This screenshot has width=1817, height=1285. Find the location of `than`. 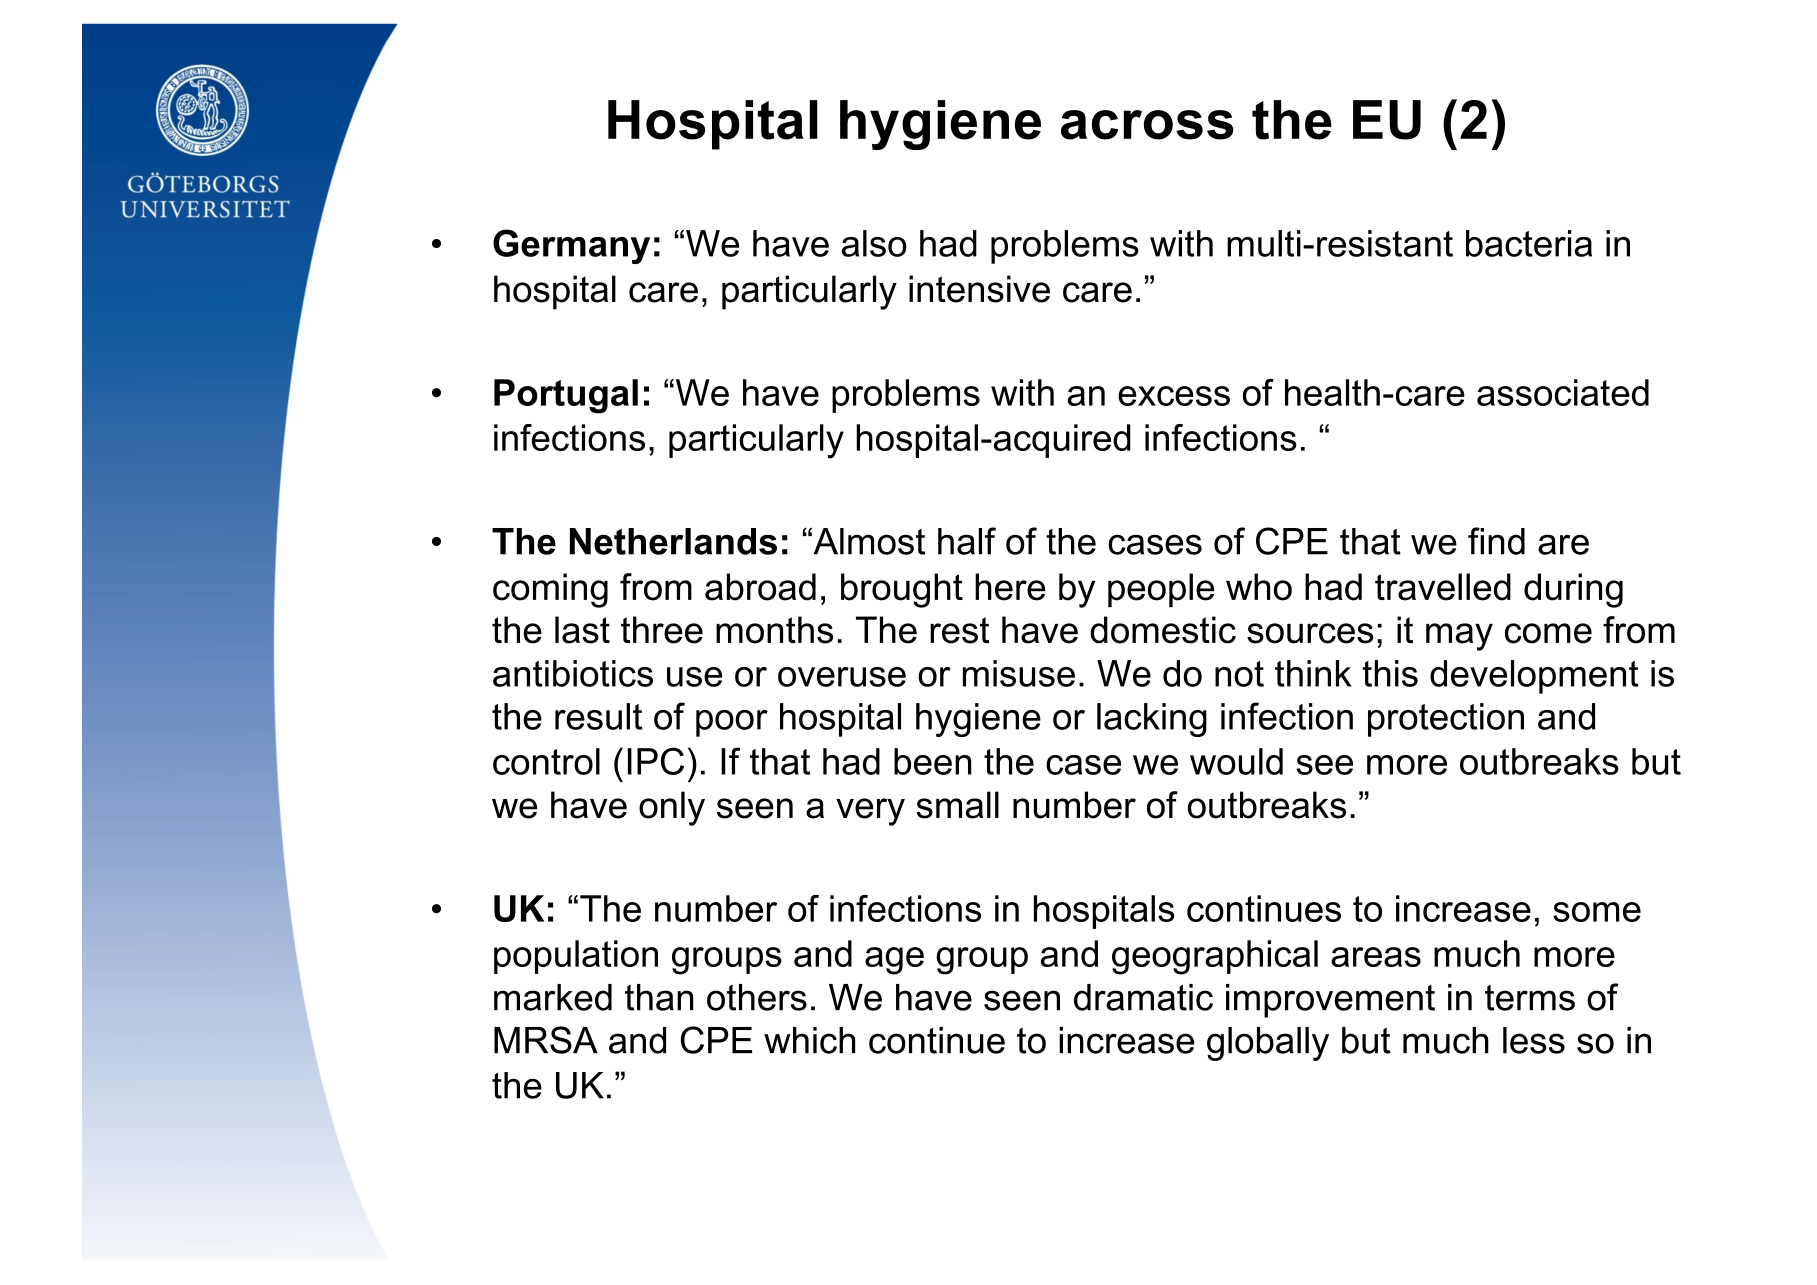

than is located at coordinates (659, 997).
